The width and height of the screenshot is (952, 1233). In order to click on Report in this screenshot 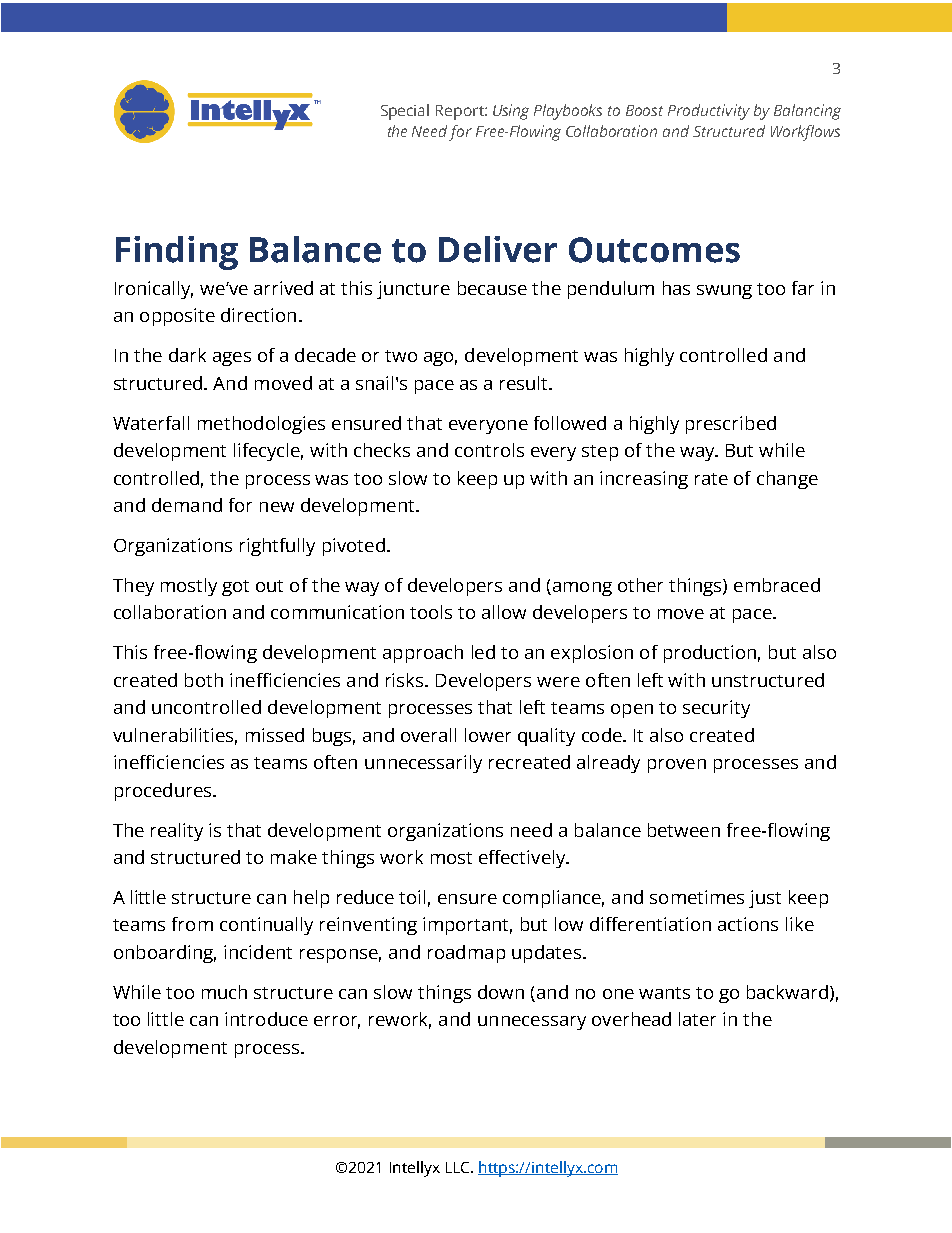, I will do `click(461, 112)`.
